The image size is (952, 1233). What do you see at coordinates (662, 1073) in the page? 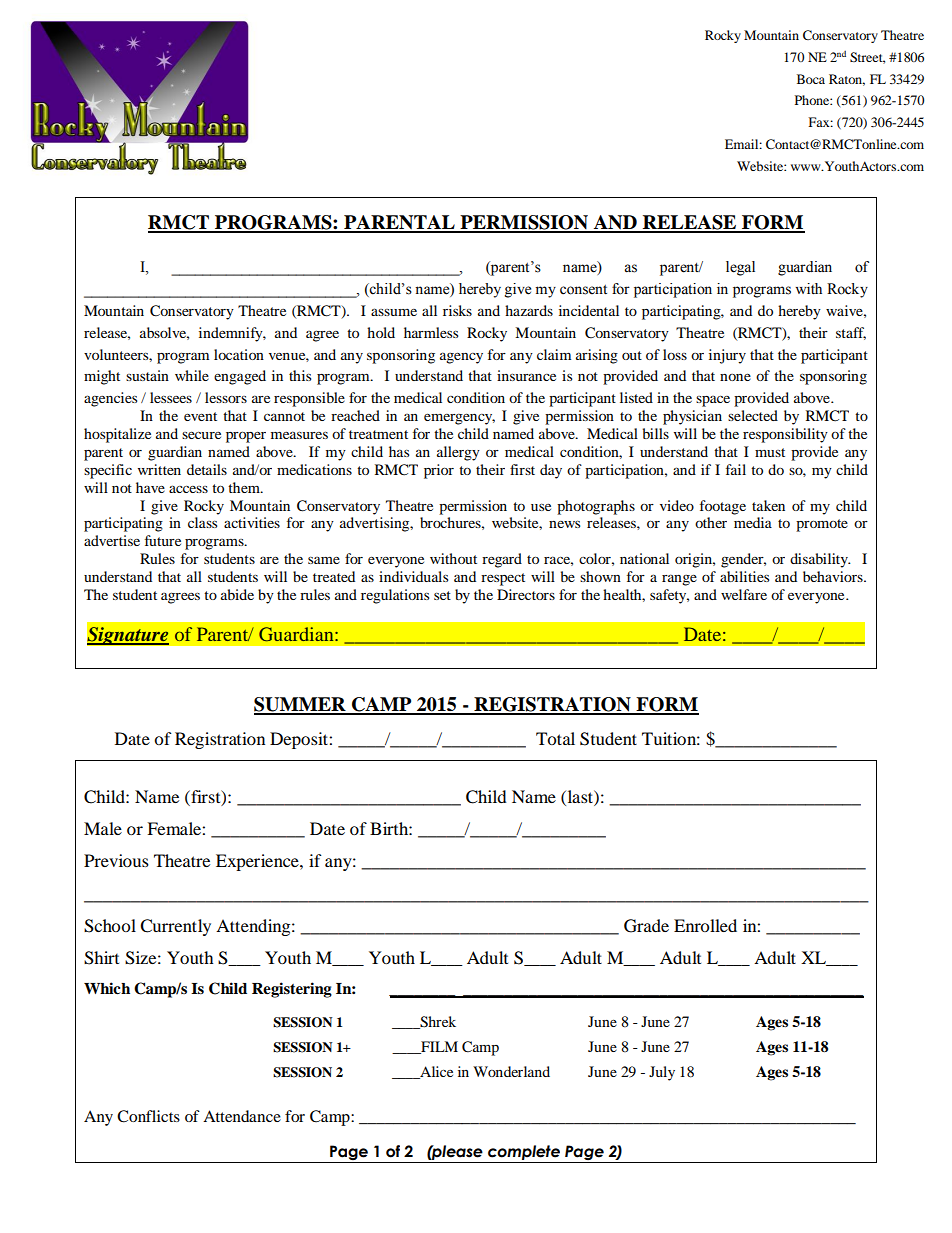
I see `July` at bounding box center [662, 1073].
